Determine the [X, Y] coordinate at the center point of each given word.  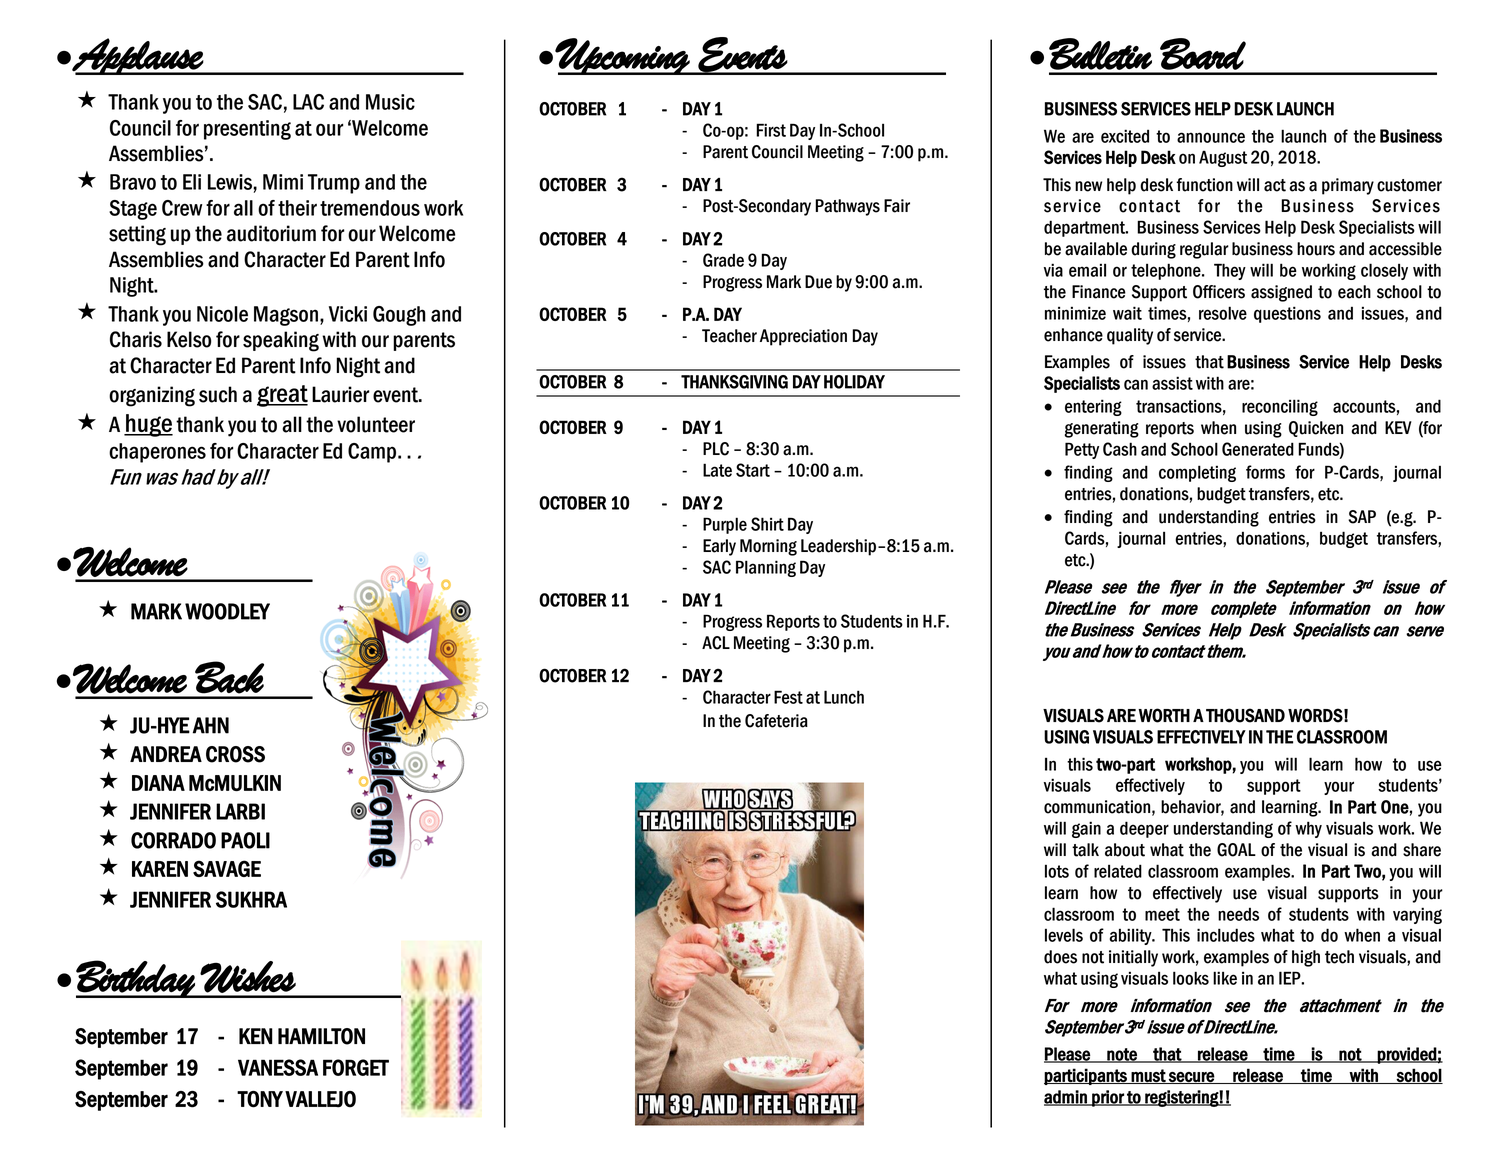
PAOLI [245, 840]
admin [1066, 1098]
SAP [1362, 517]
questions [1287, 314]
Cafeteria [776, 721]
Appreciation [803, 337]
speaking [281, 341]
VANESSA [278, 1067]
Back [229, 677]
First [771, 130]
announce [1211, 137]
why [1308, 829]
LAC [308, 102]
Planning [766, 568]
